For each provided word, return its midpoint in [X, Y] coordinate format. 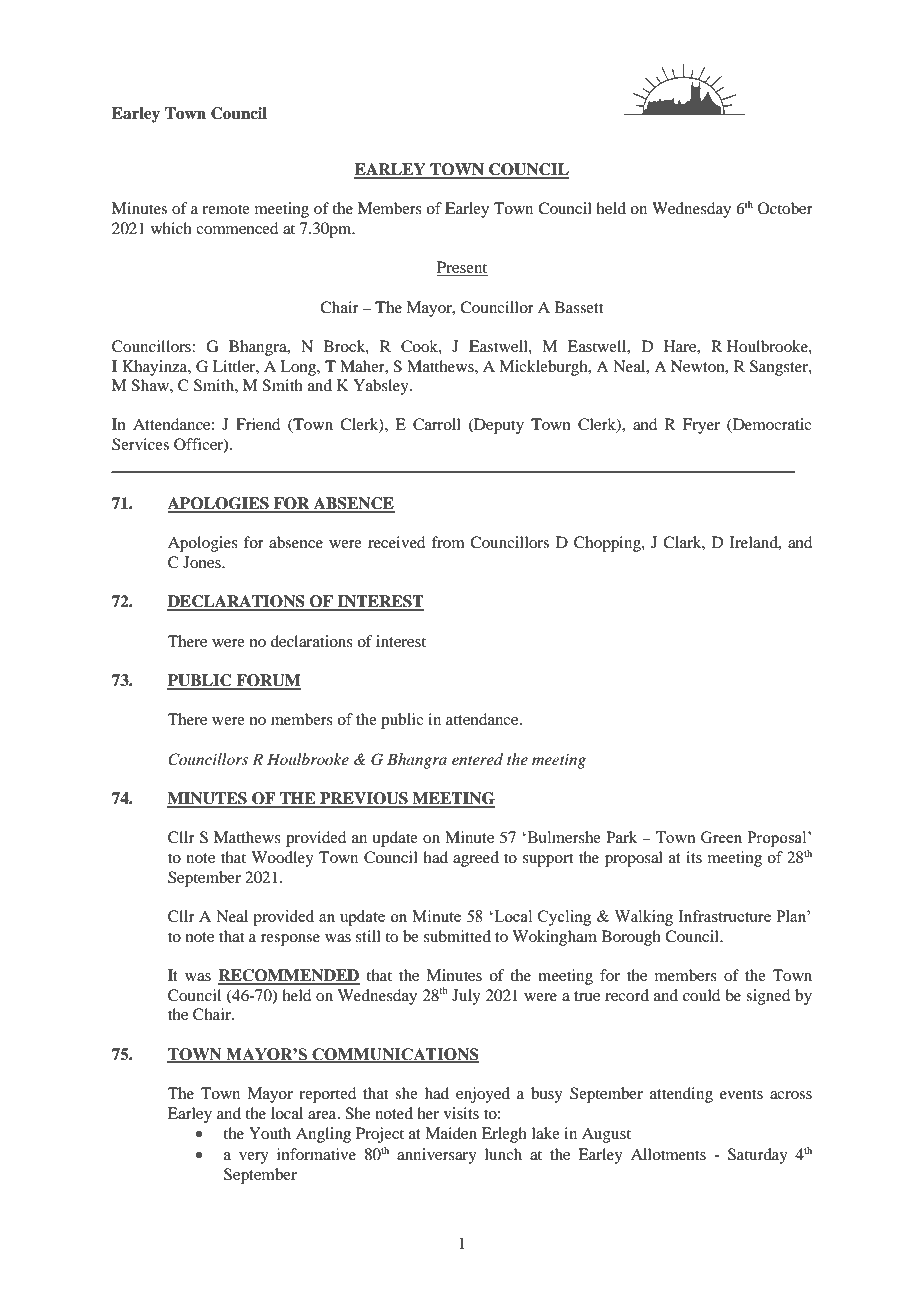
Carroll [437, 424]
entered [477, 759]
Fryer [701, 426]
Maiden [451, 1133]
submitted [457, 936]
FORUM [267, 681]
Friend [258, 424]
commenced [237, 228]
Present [462, 268]
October [785, 208]
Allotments [668, 1154]
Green [721, 837]
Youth [270, 1133]
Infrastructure [724, 916]
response [290, 940]
